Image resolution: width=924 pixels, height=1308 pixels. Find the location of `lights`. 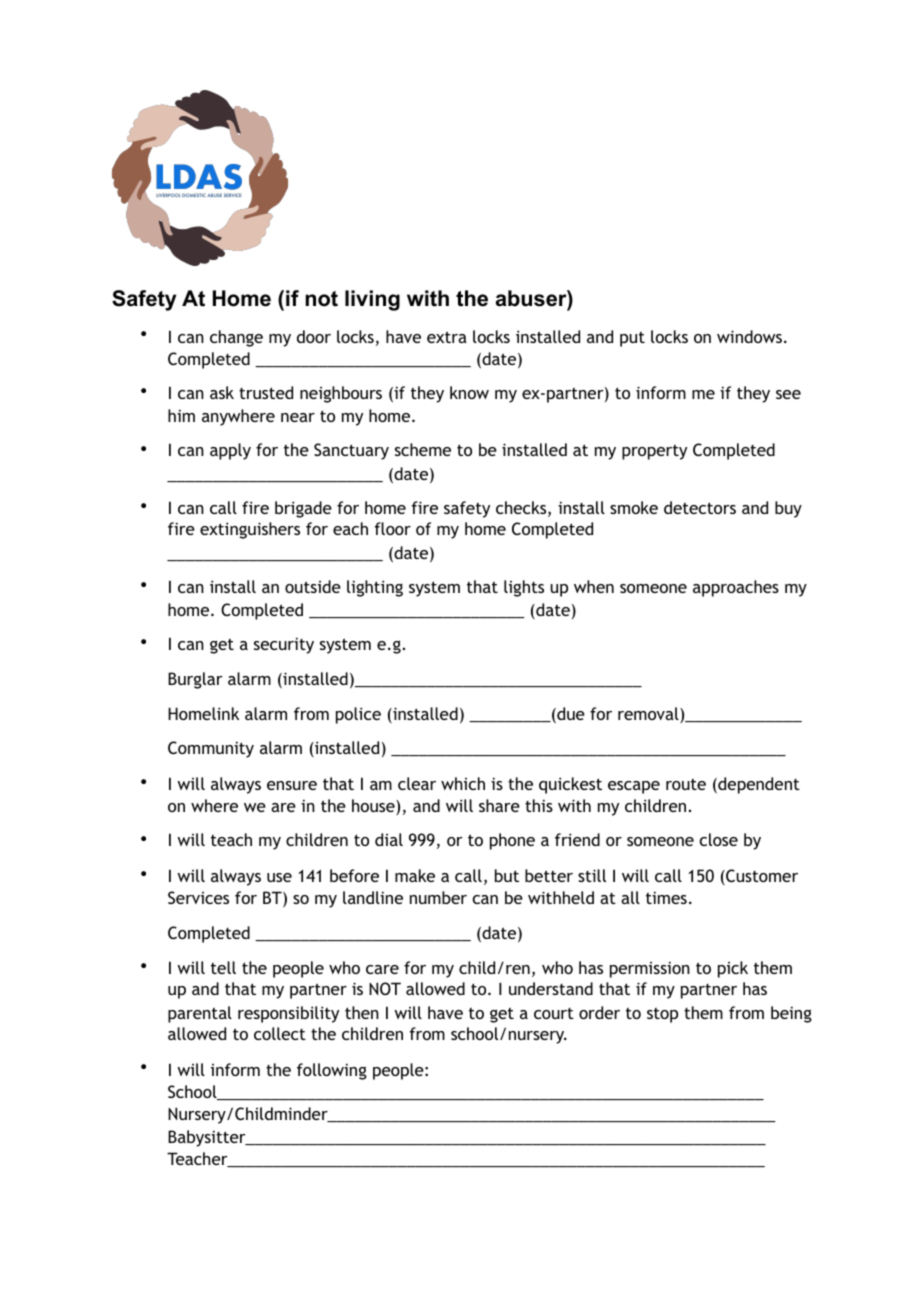

lights is located at coordinates (524, 588).
